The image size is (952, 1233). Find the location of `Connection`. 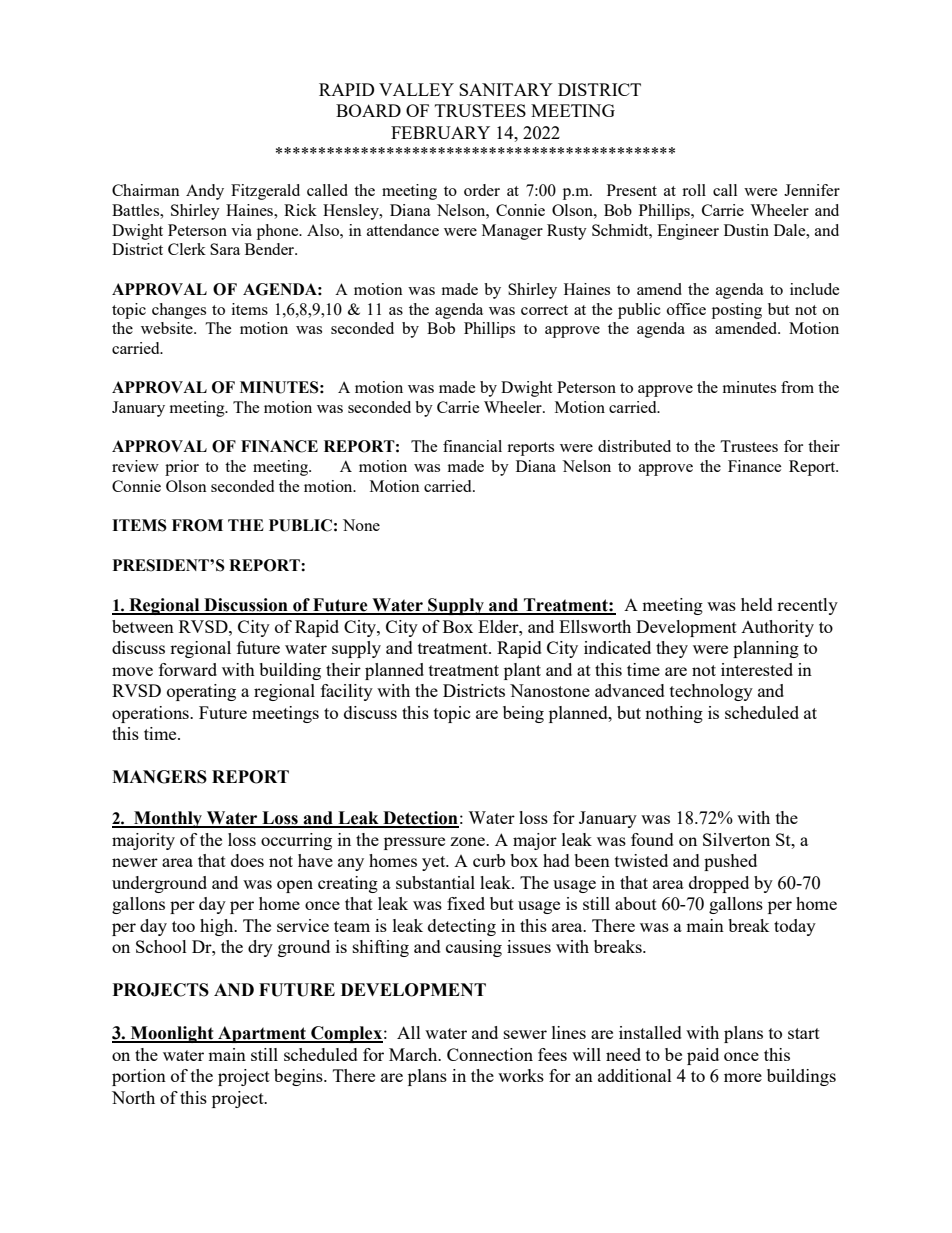

Connection is located at coordinates (490, 1054).
